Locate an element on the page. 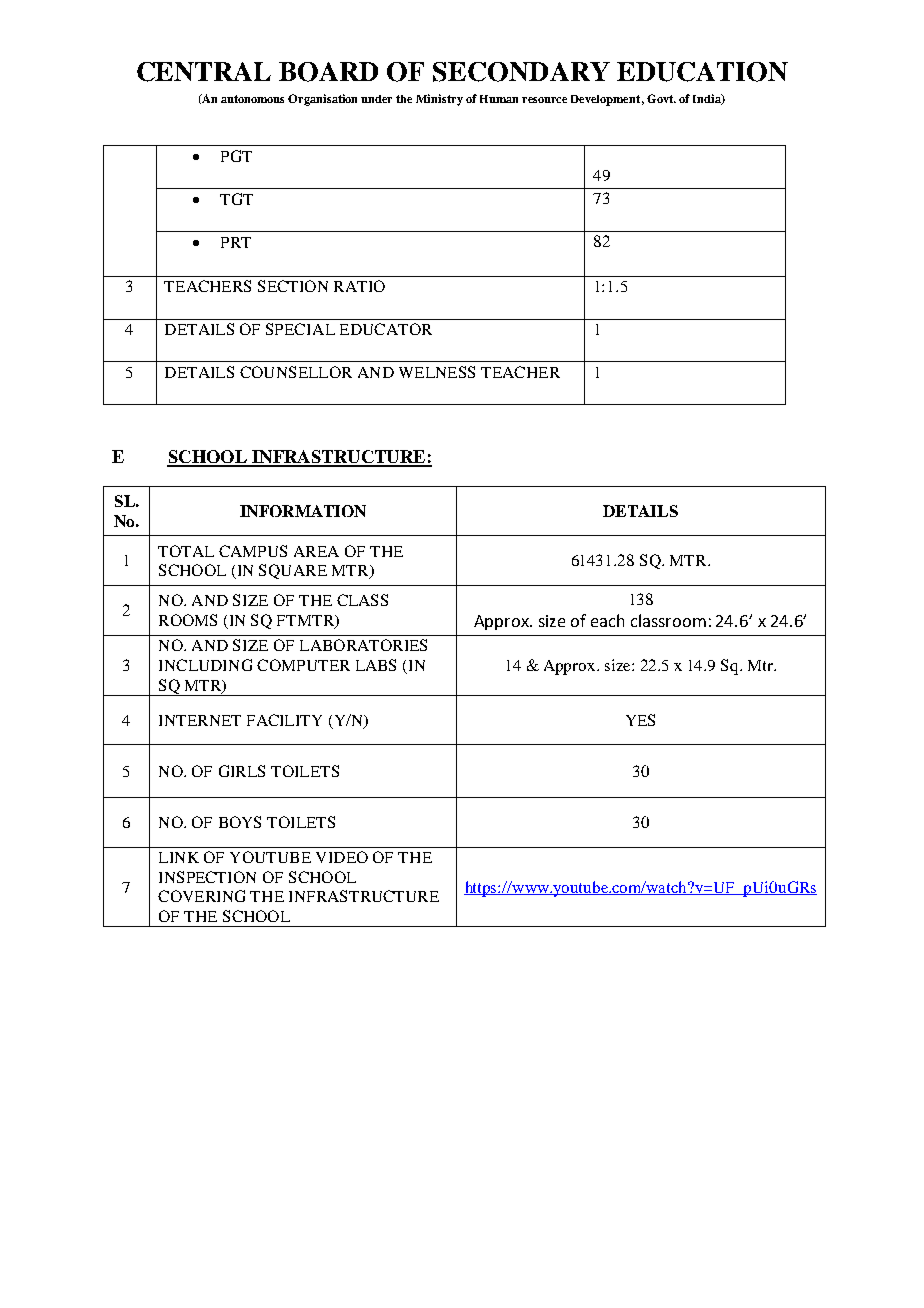 This image has width=924, height=1308. VIDEO is located at coordinates (342, 857).
